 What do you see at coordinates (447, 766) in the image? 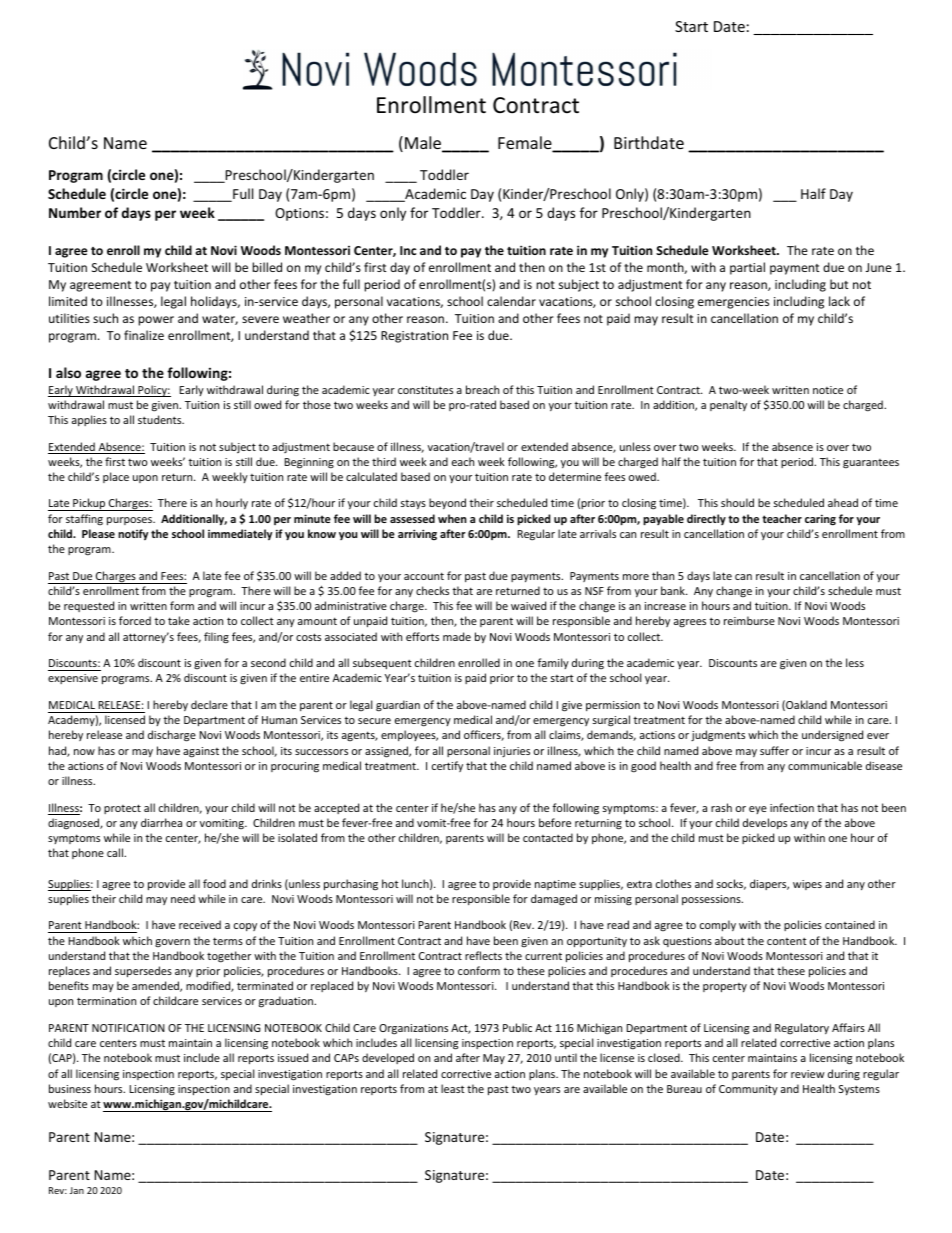
I see `certify` at bounding box center [447, 766].
